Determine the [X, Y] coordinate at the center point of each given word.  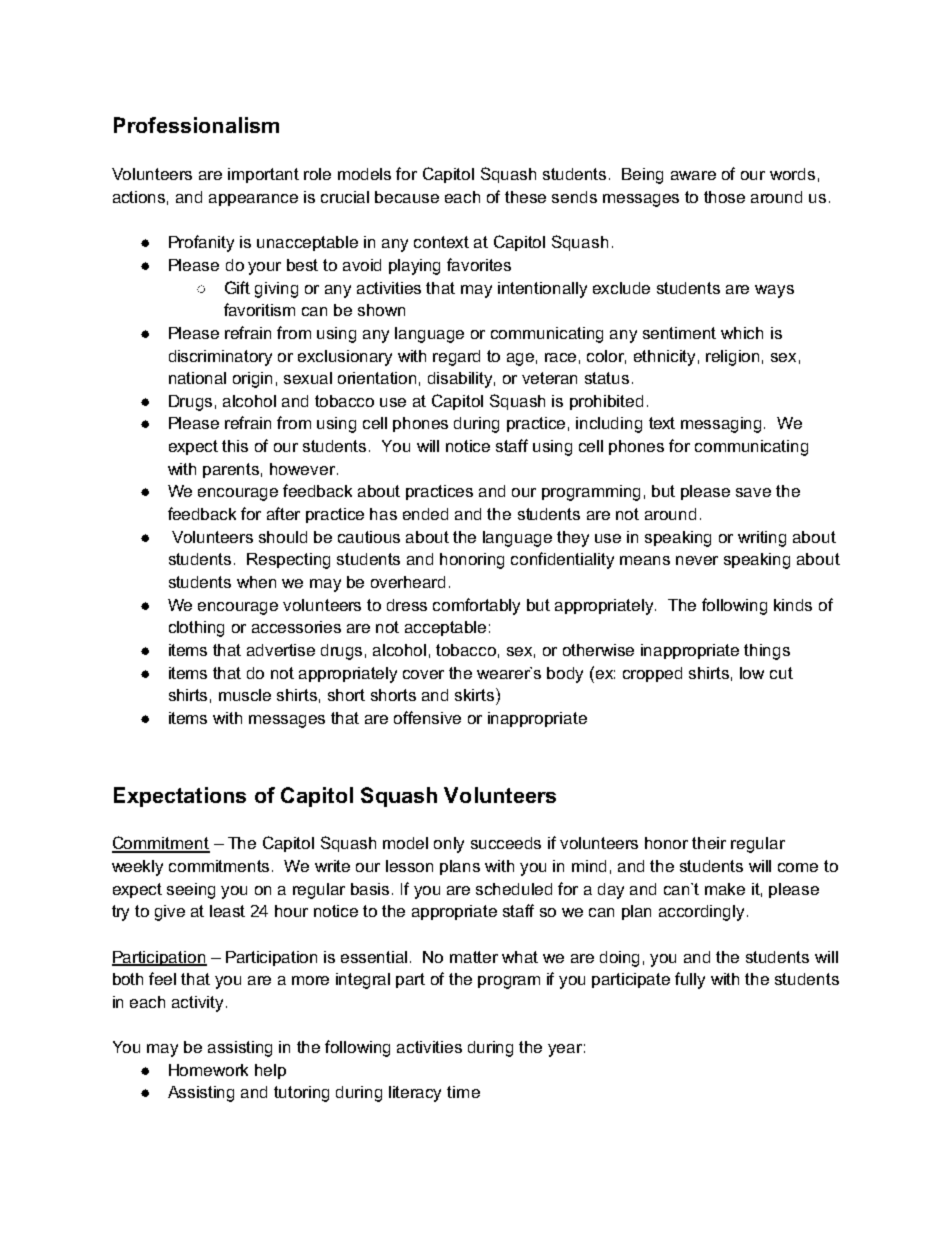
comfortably [476, 606]
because [407, 197]
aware [693, 175]
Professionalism [196, 125]
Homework [208, 1070]
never [697, 560]
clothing [196, 629]
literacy [415, 1094]
